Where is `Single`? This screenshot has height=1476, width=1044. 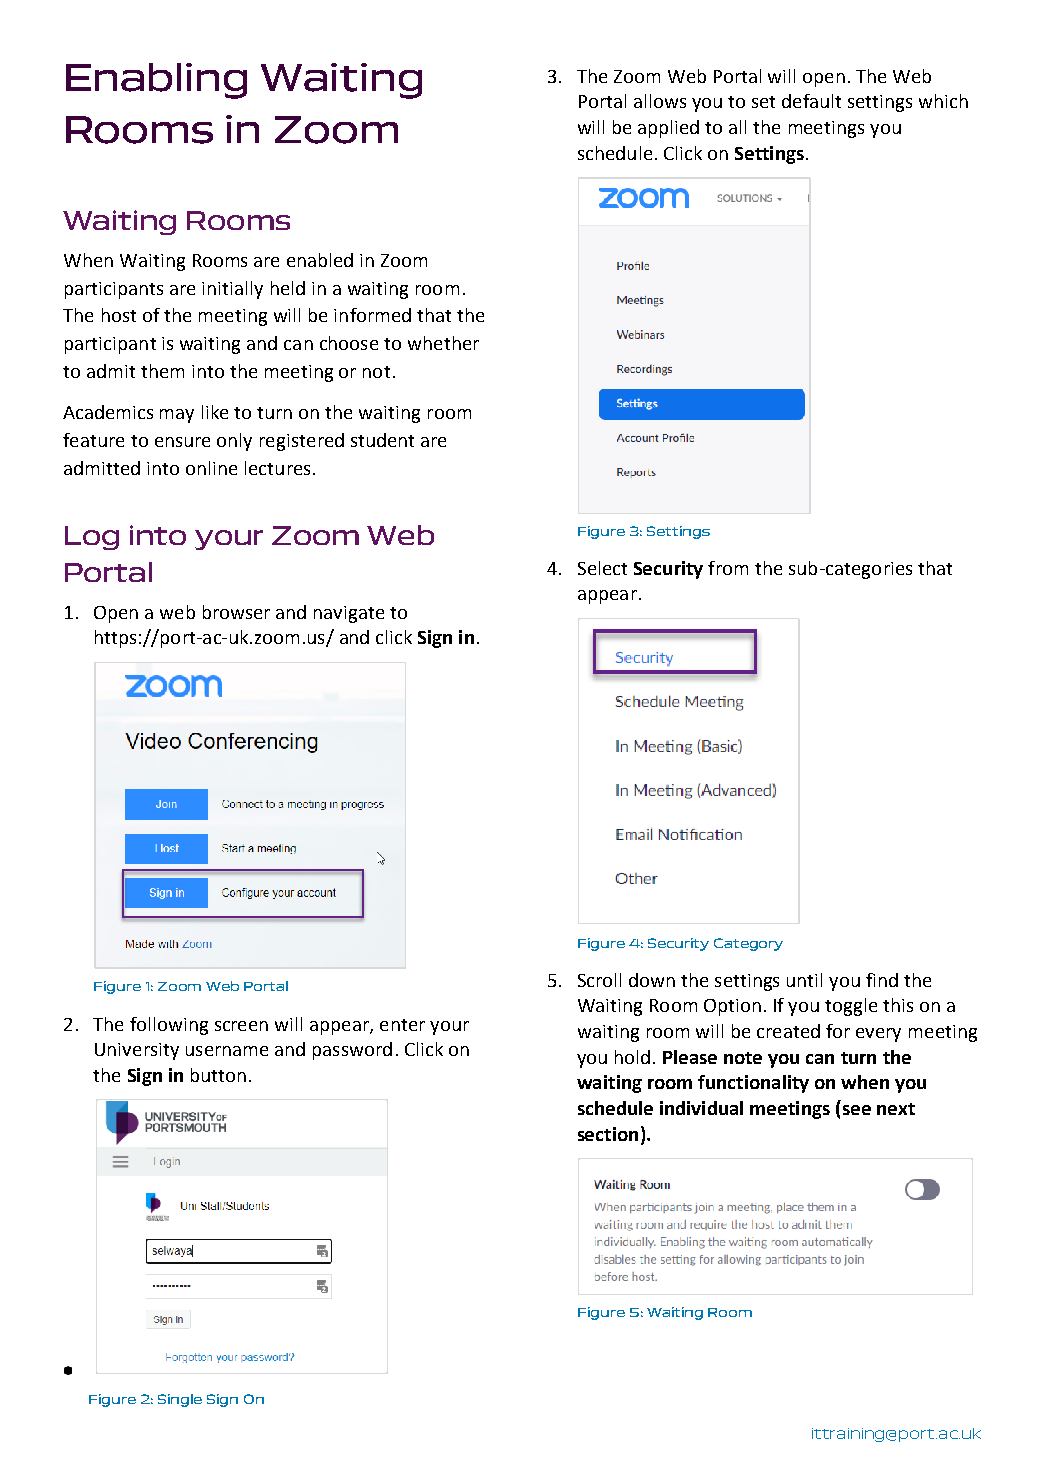 Single is located at coordinates (180, 1400).
